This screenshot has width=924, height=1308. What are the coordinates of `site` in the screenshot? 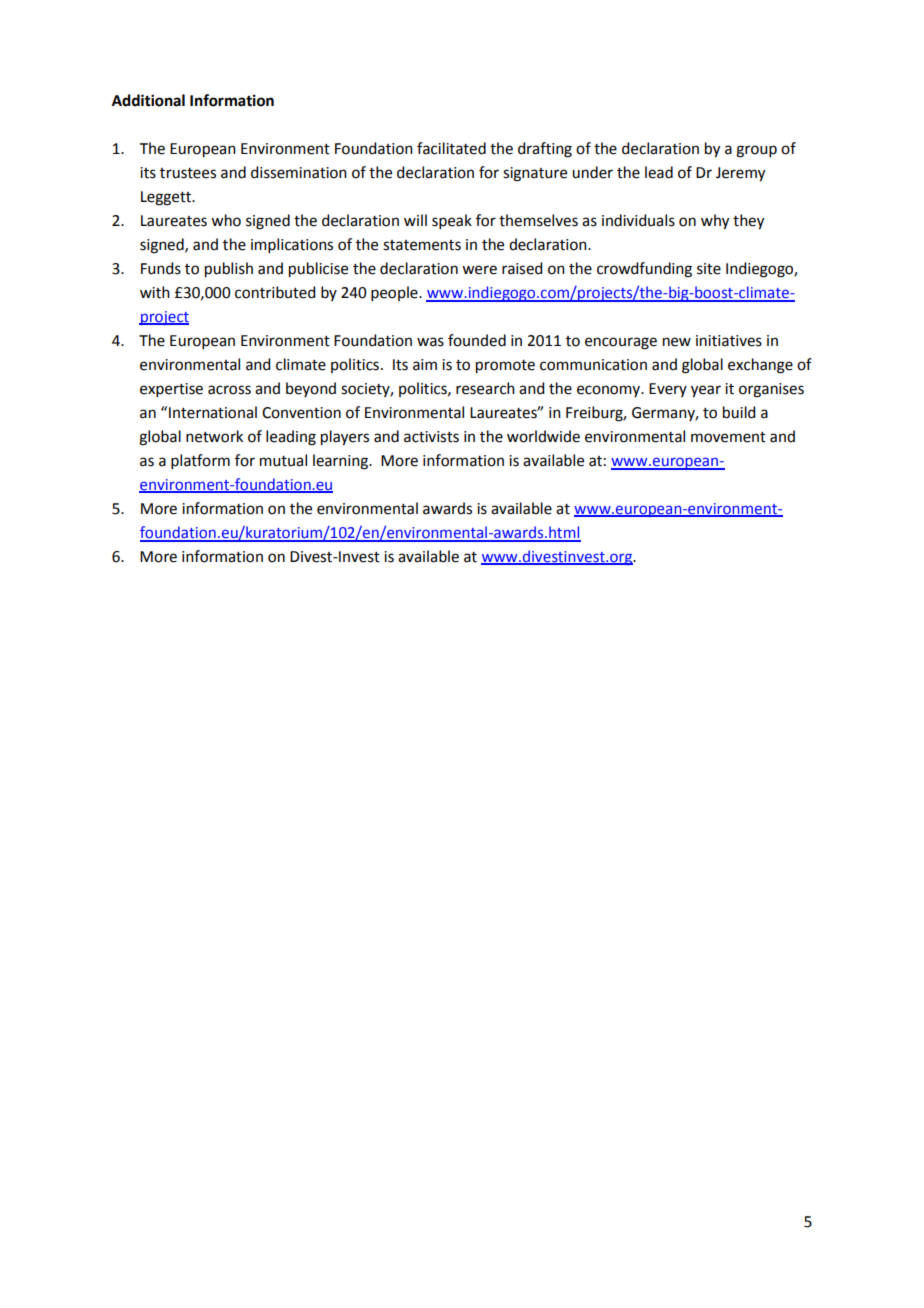 It's located at (709, 269).
